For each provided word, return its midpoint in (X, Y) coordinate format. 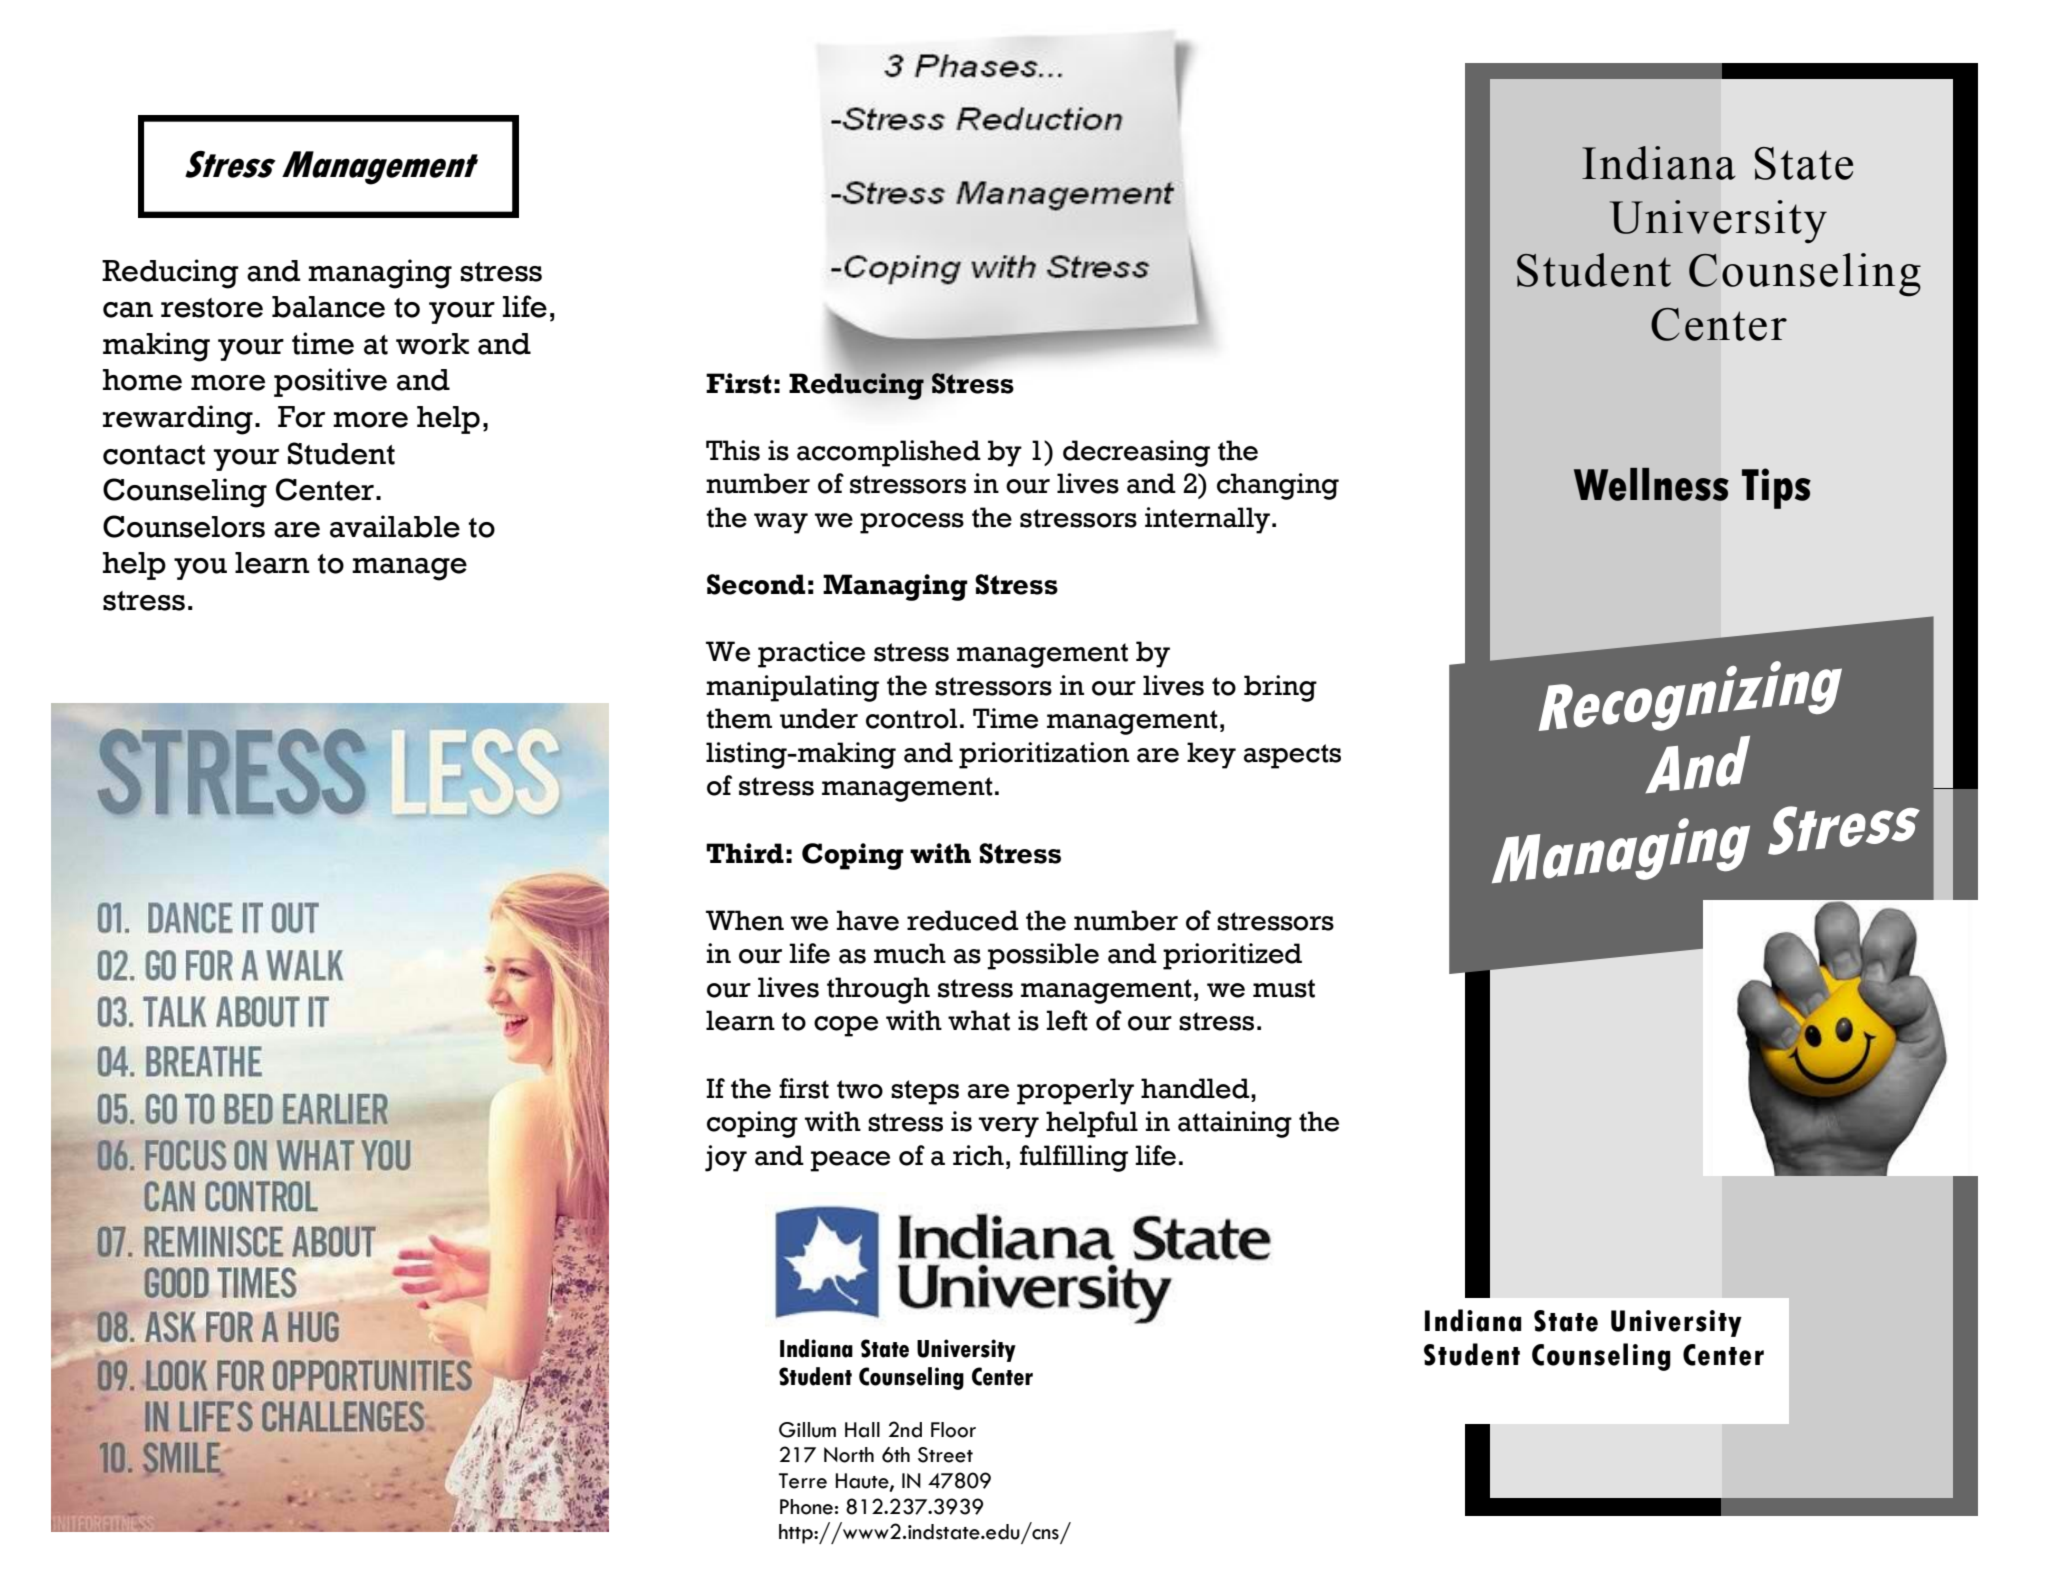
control (911, 718)
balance (328, 307)
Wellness (1651, 484)
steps (925, 1092)
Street (945, 1455)
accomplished (889, 453)
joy (726, 1158)
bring (1280, 688)
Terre (803, 1481)
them (739, 718)
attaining (1235, 1124)
